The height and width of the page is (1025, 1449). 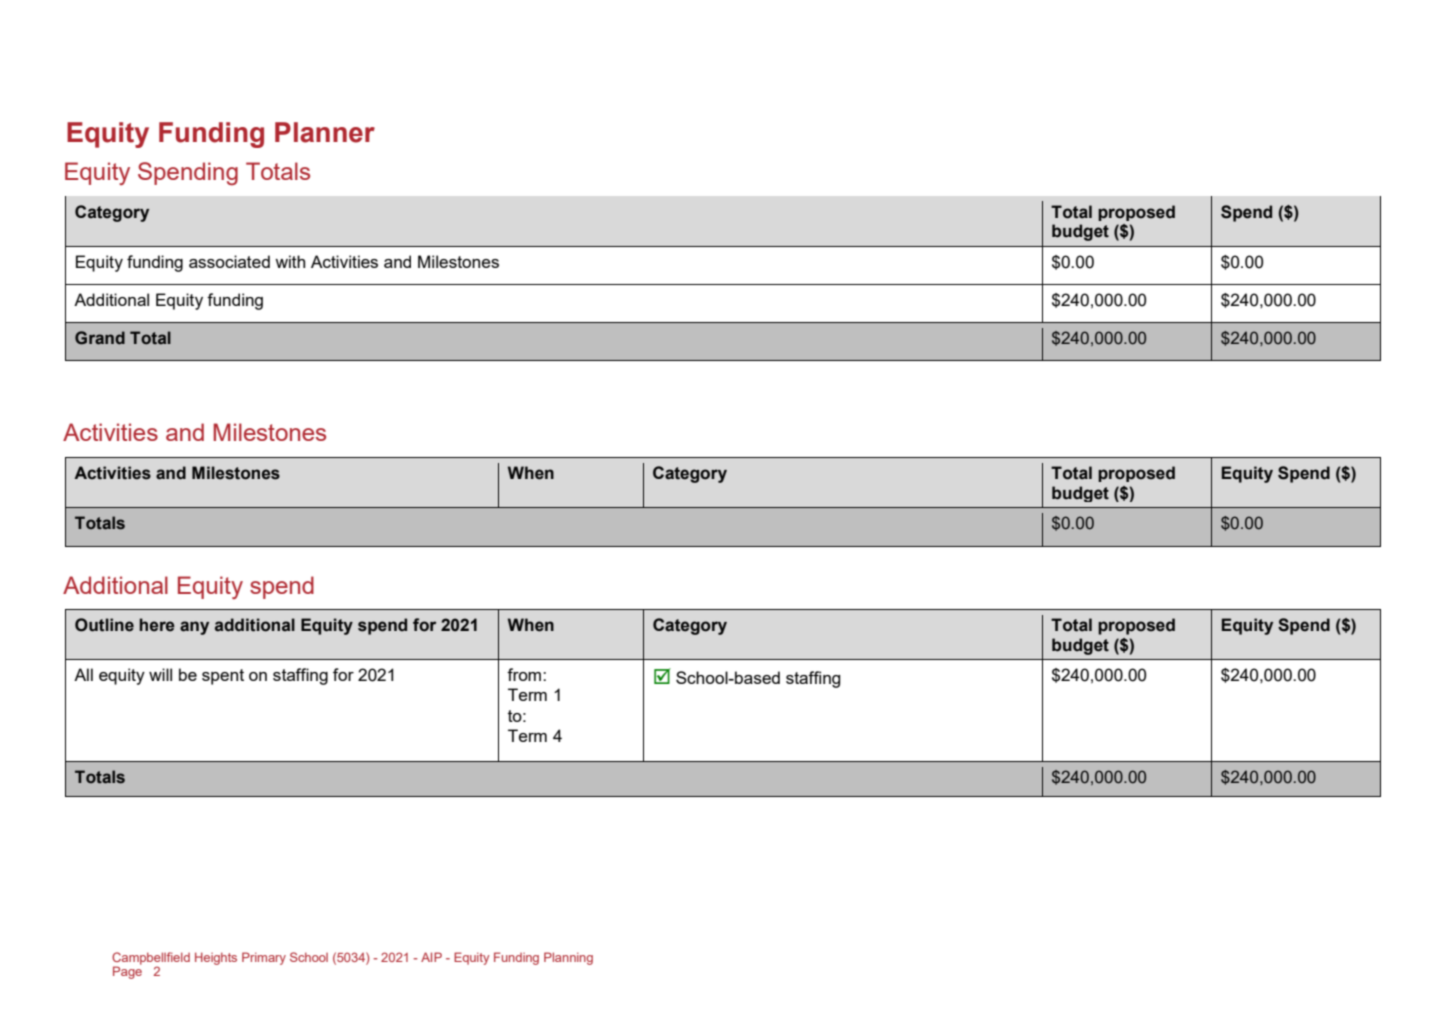 I want to click on Page, so click(x=127, y=972).
